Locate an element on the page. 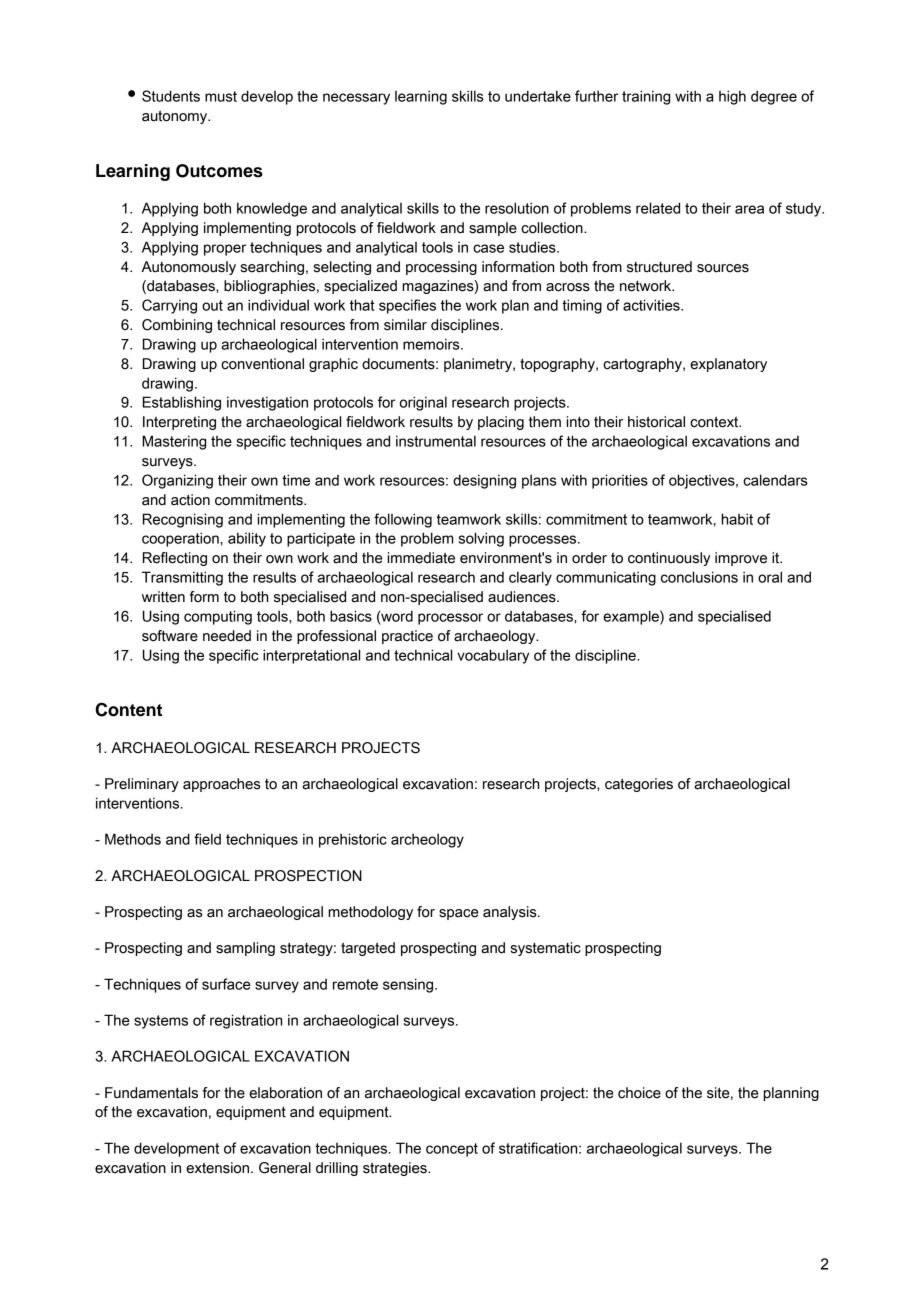 This page has width=923, height=1316. needed is located at coordinates (227, 636).
